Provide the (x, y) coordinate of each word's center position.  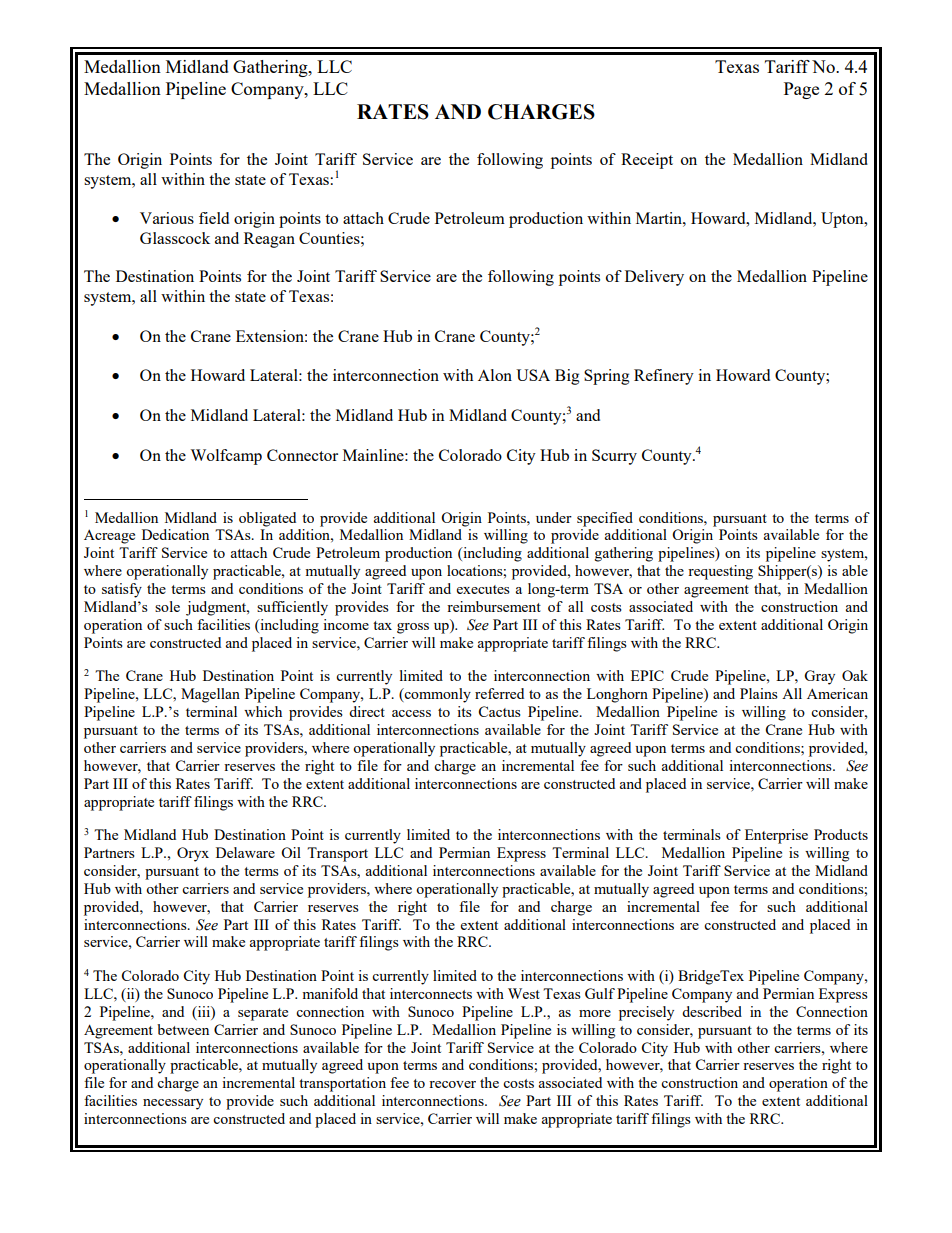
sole (167, 606)
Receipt (647, 161)
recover (452, 1084)
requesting (720, 572)
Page (801, 90)
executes (483, 589)
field (214, 218)
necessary (173, 1104)
